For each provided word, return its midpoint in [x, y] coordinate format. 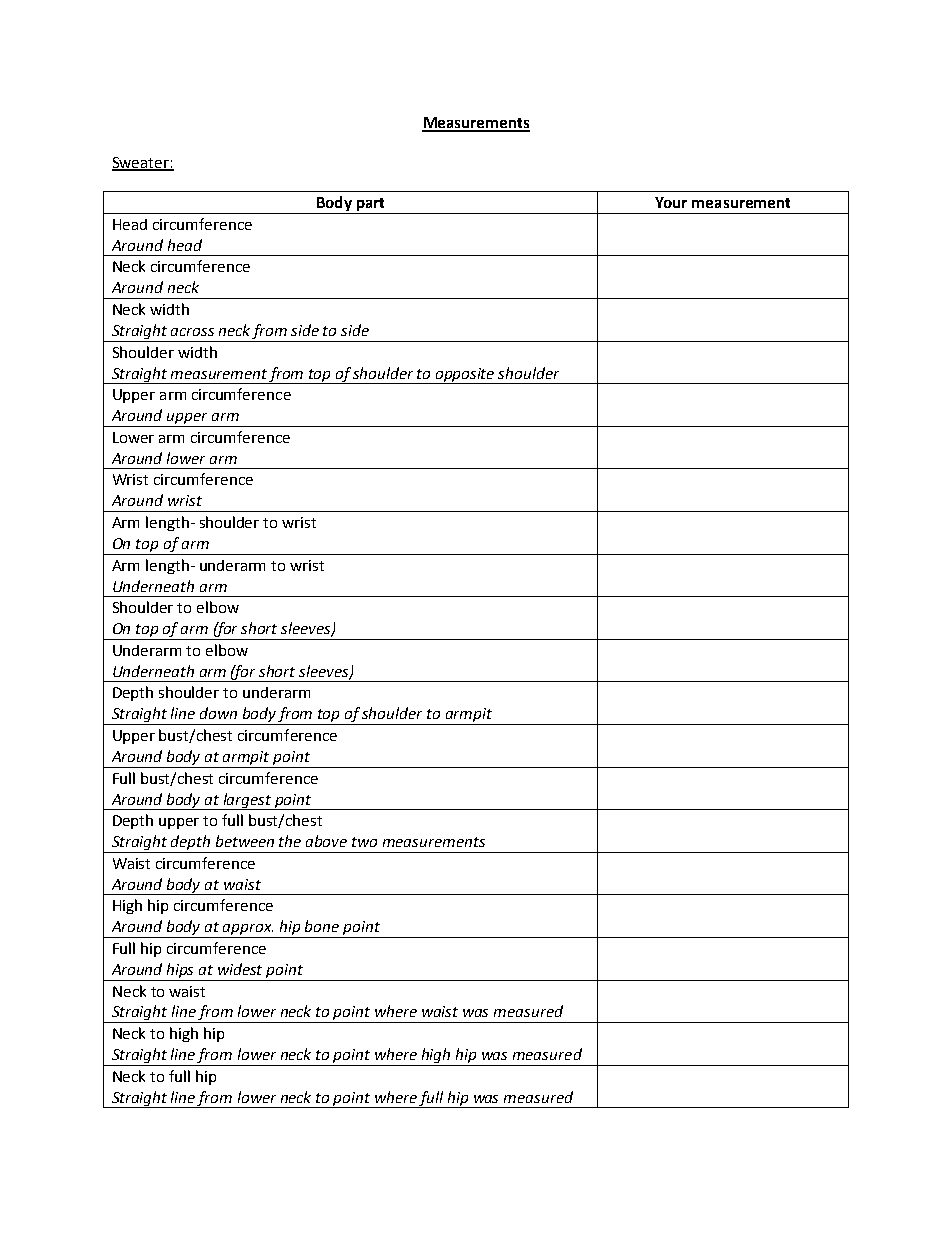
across [192, 332]
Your [671, 202]
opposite [465, 376]
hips [180, 970]
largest [247, 801]
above [326, 841]
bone [322, 926]
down [218, 713]
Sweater [141, 164]
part [370, 206]
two [364, 842]
